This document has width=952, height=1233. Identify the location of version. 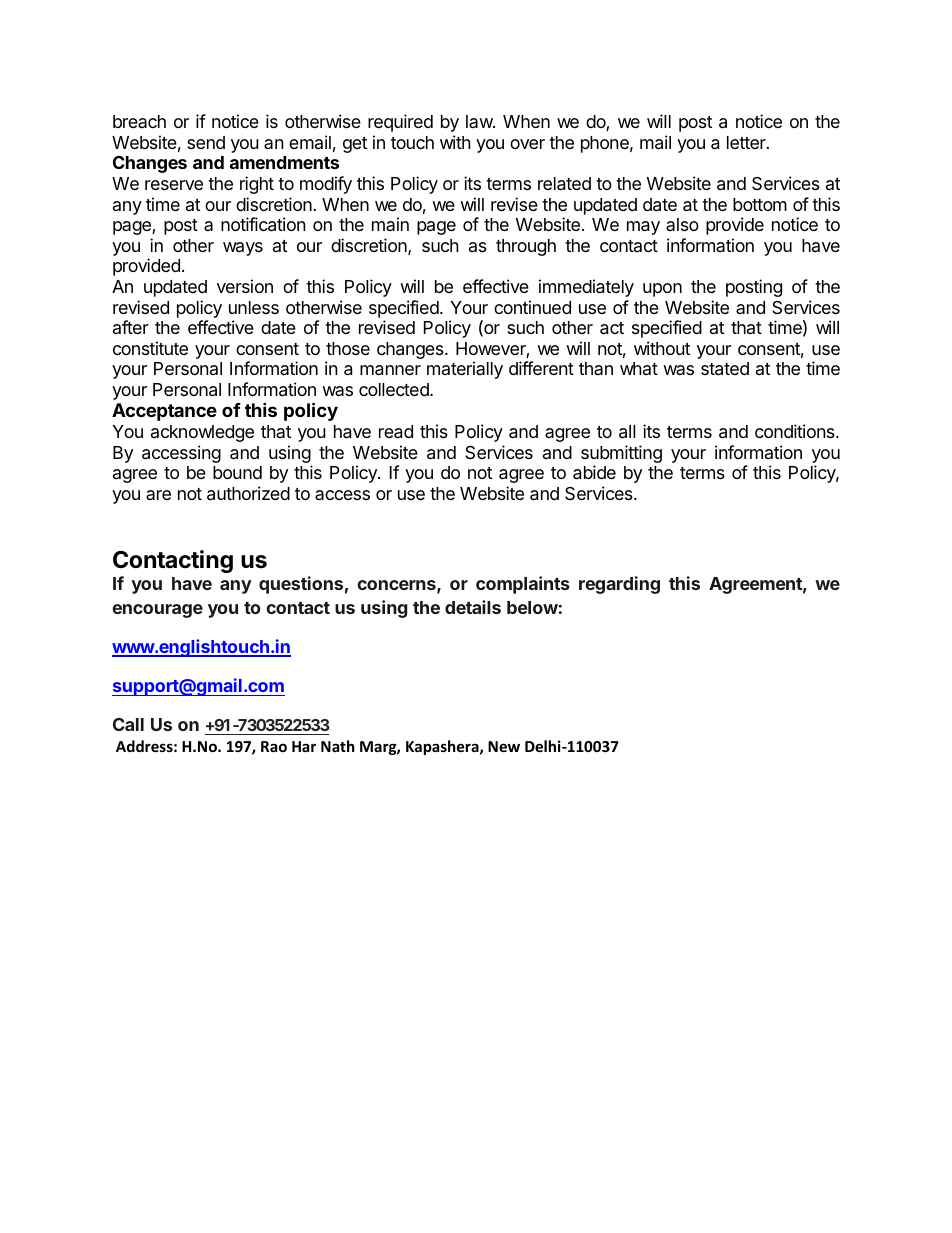
(245, 286).
